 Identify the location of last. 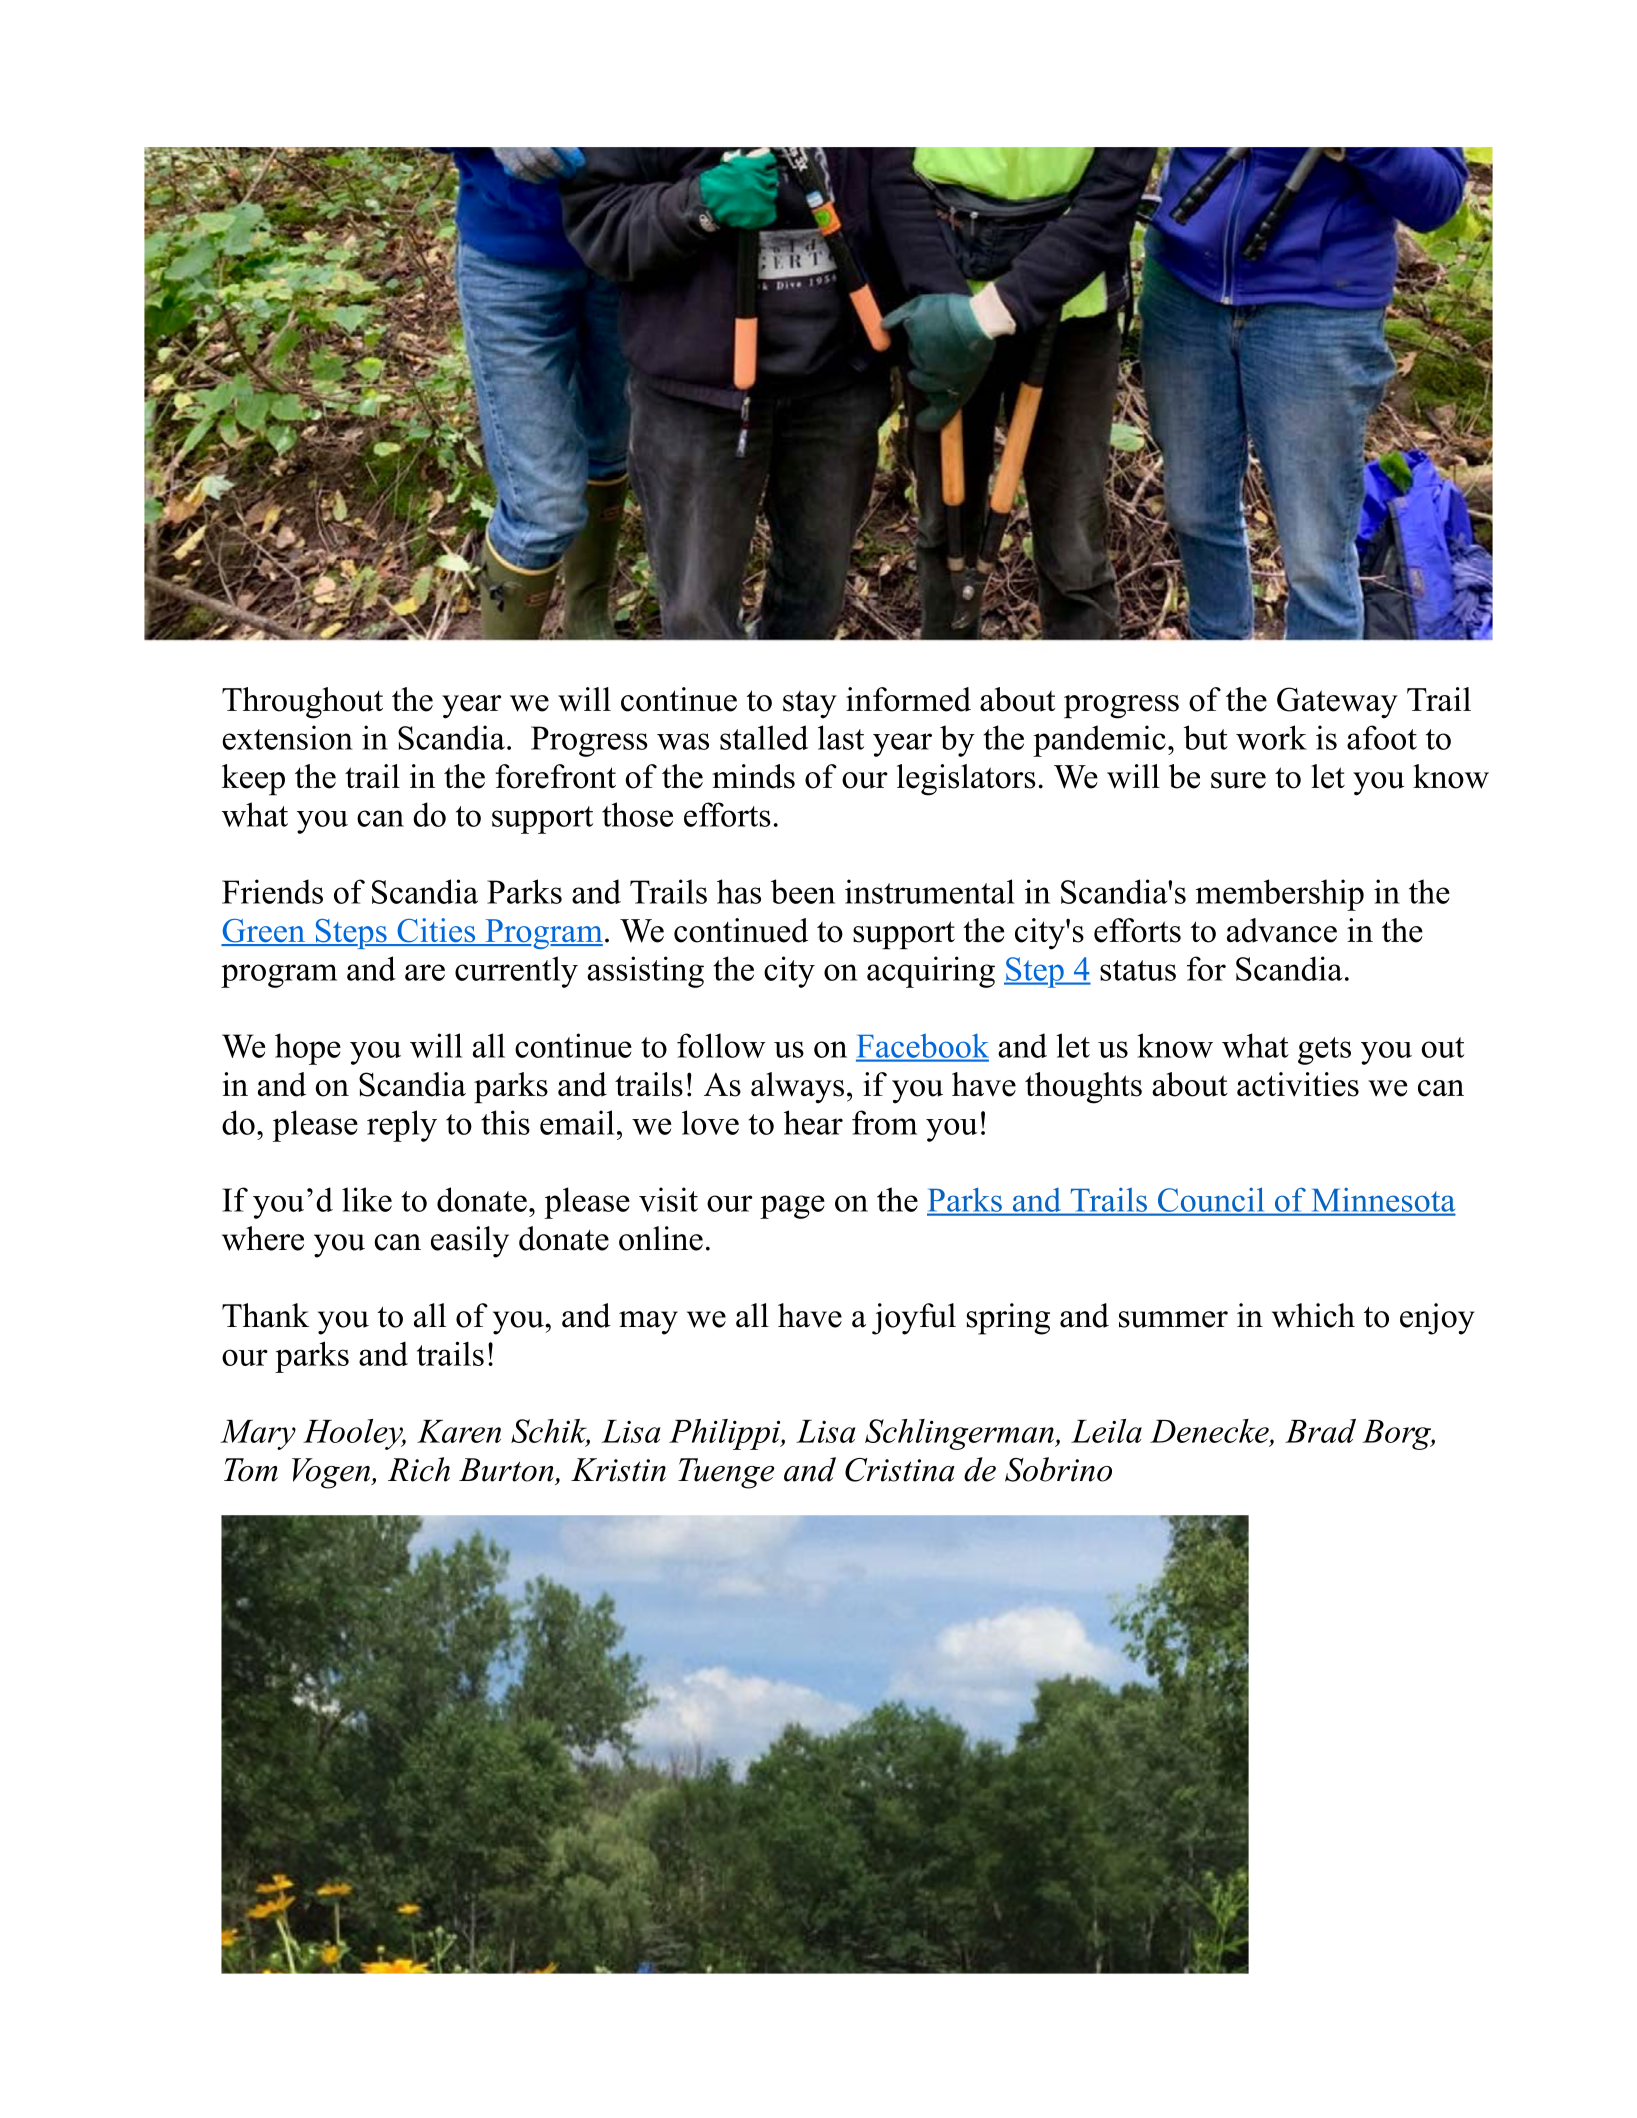
(841, 737).
